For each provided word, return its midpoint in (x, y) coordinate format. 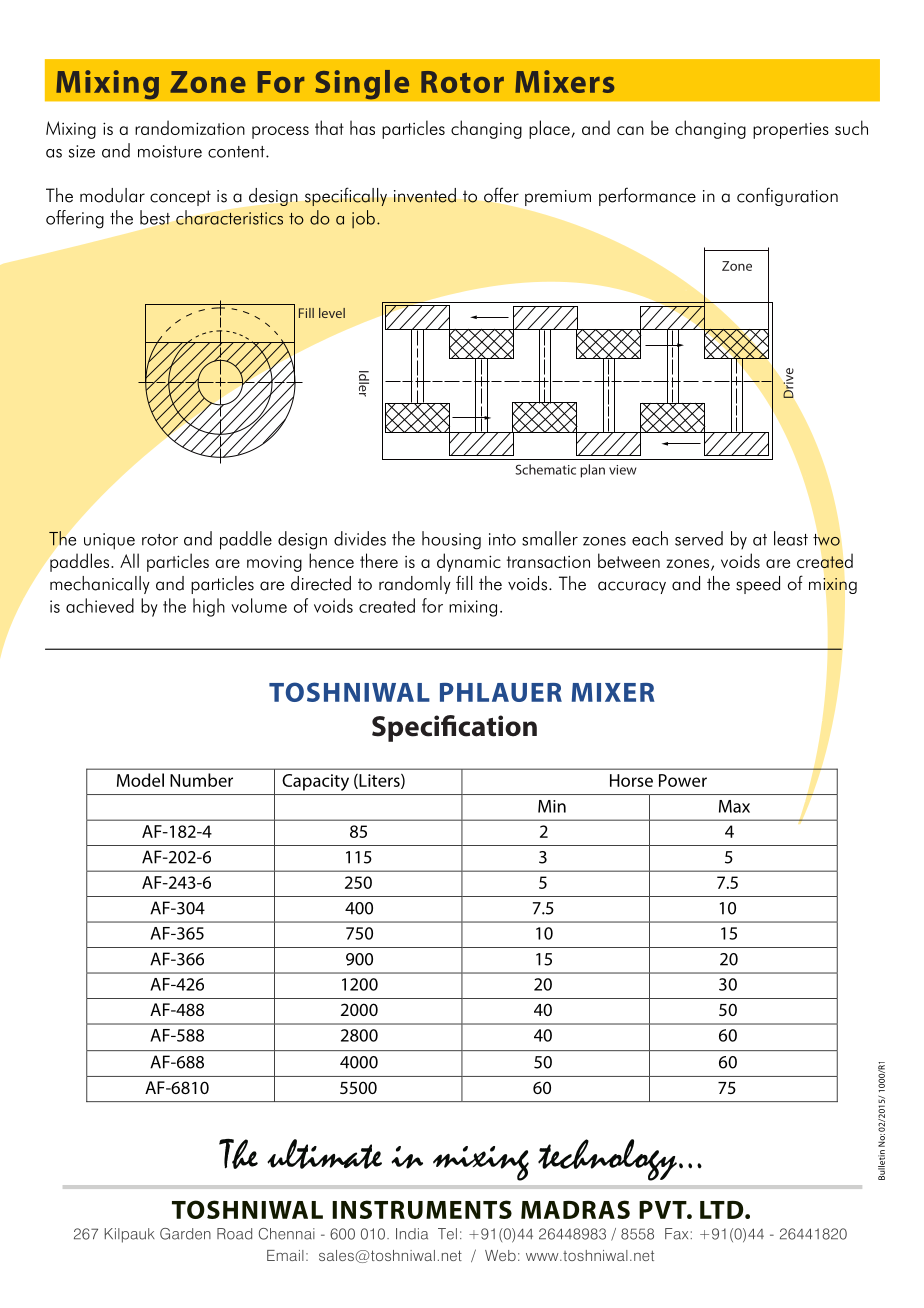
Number (201, 780)
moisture (170, 151)
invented (425, 195)
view (623, 470)
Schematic (545, 469)
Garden (185, 1234)
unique (109, 541)
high (209, 607)
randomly (415, 585)
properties (791, 130)
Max (734, 806)
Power (683, 780)
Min (552, 806)
